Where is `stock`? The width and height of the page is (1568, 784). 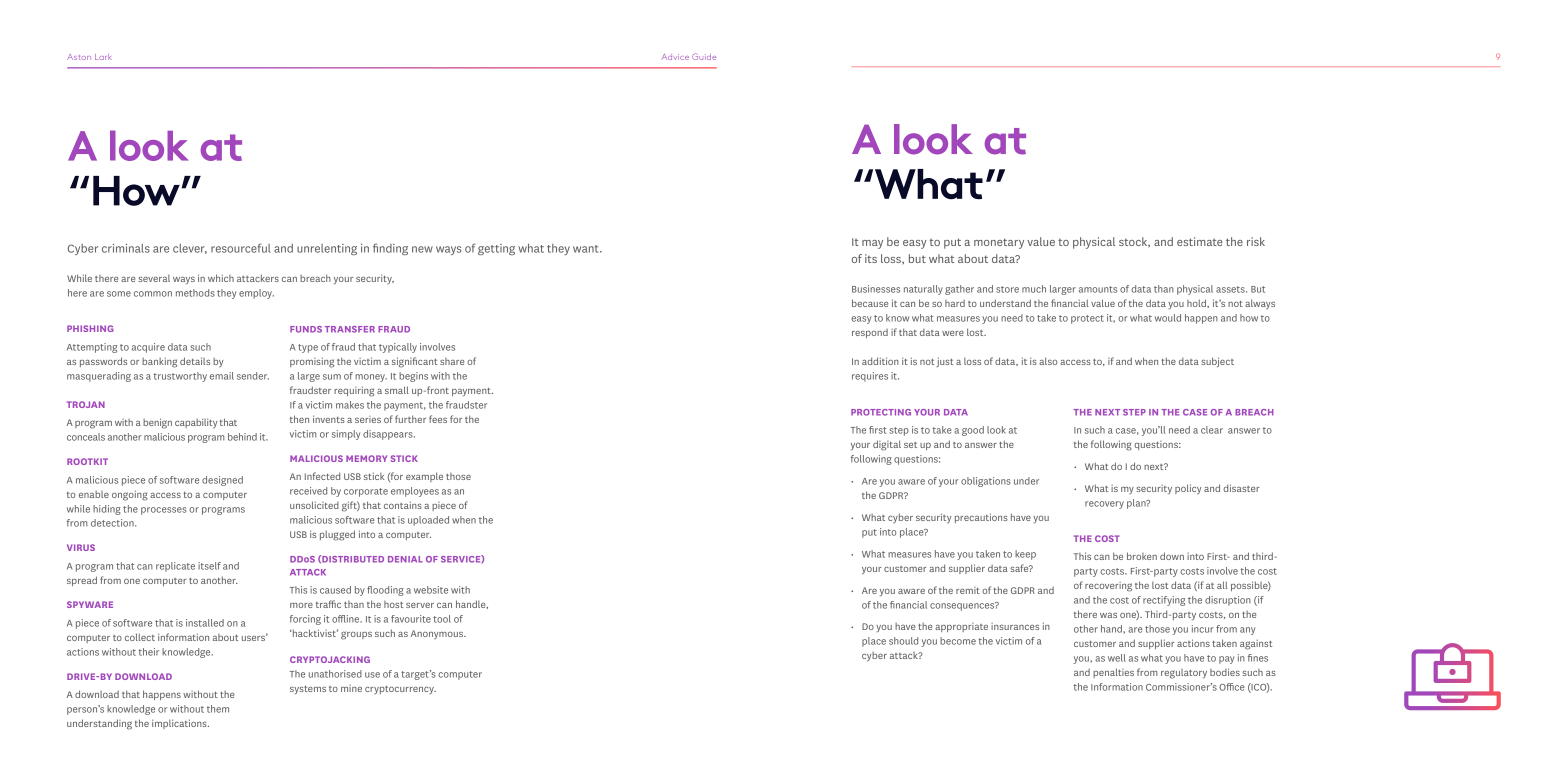 stock is located at coordinates (1134, 242).
